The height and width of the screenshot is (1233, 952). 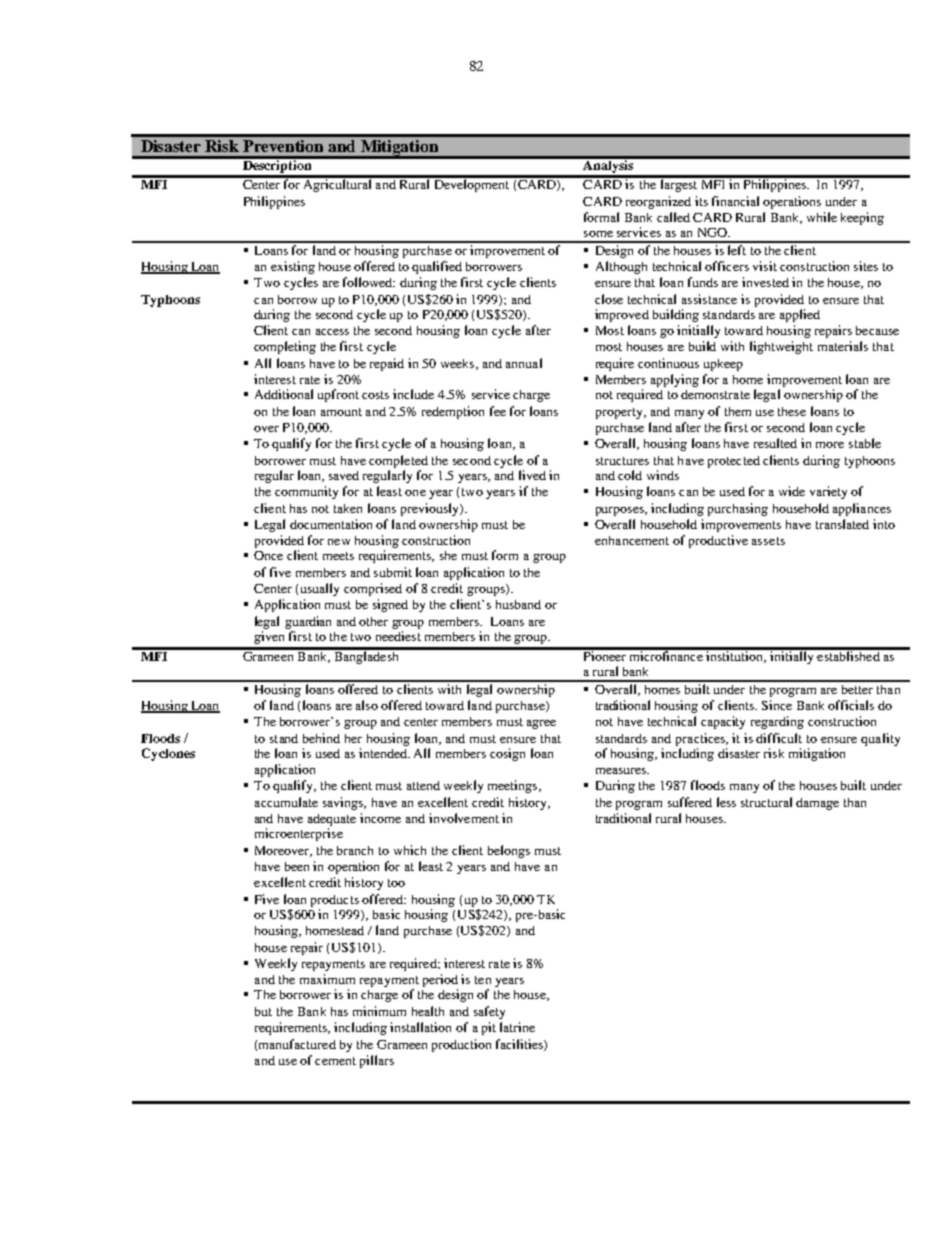 What do you see at coordinates (308, 622) in the screenshot?
I see `guardian` at bounding box center [308, 622].
